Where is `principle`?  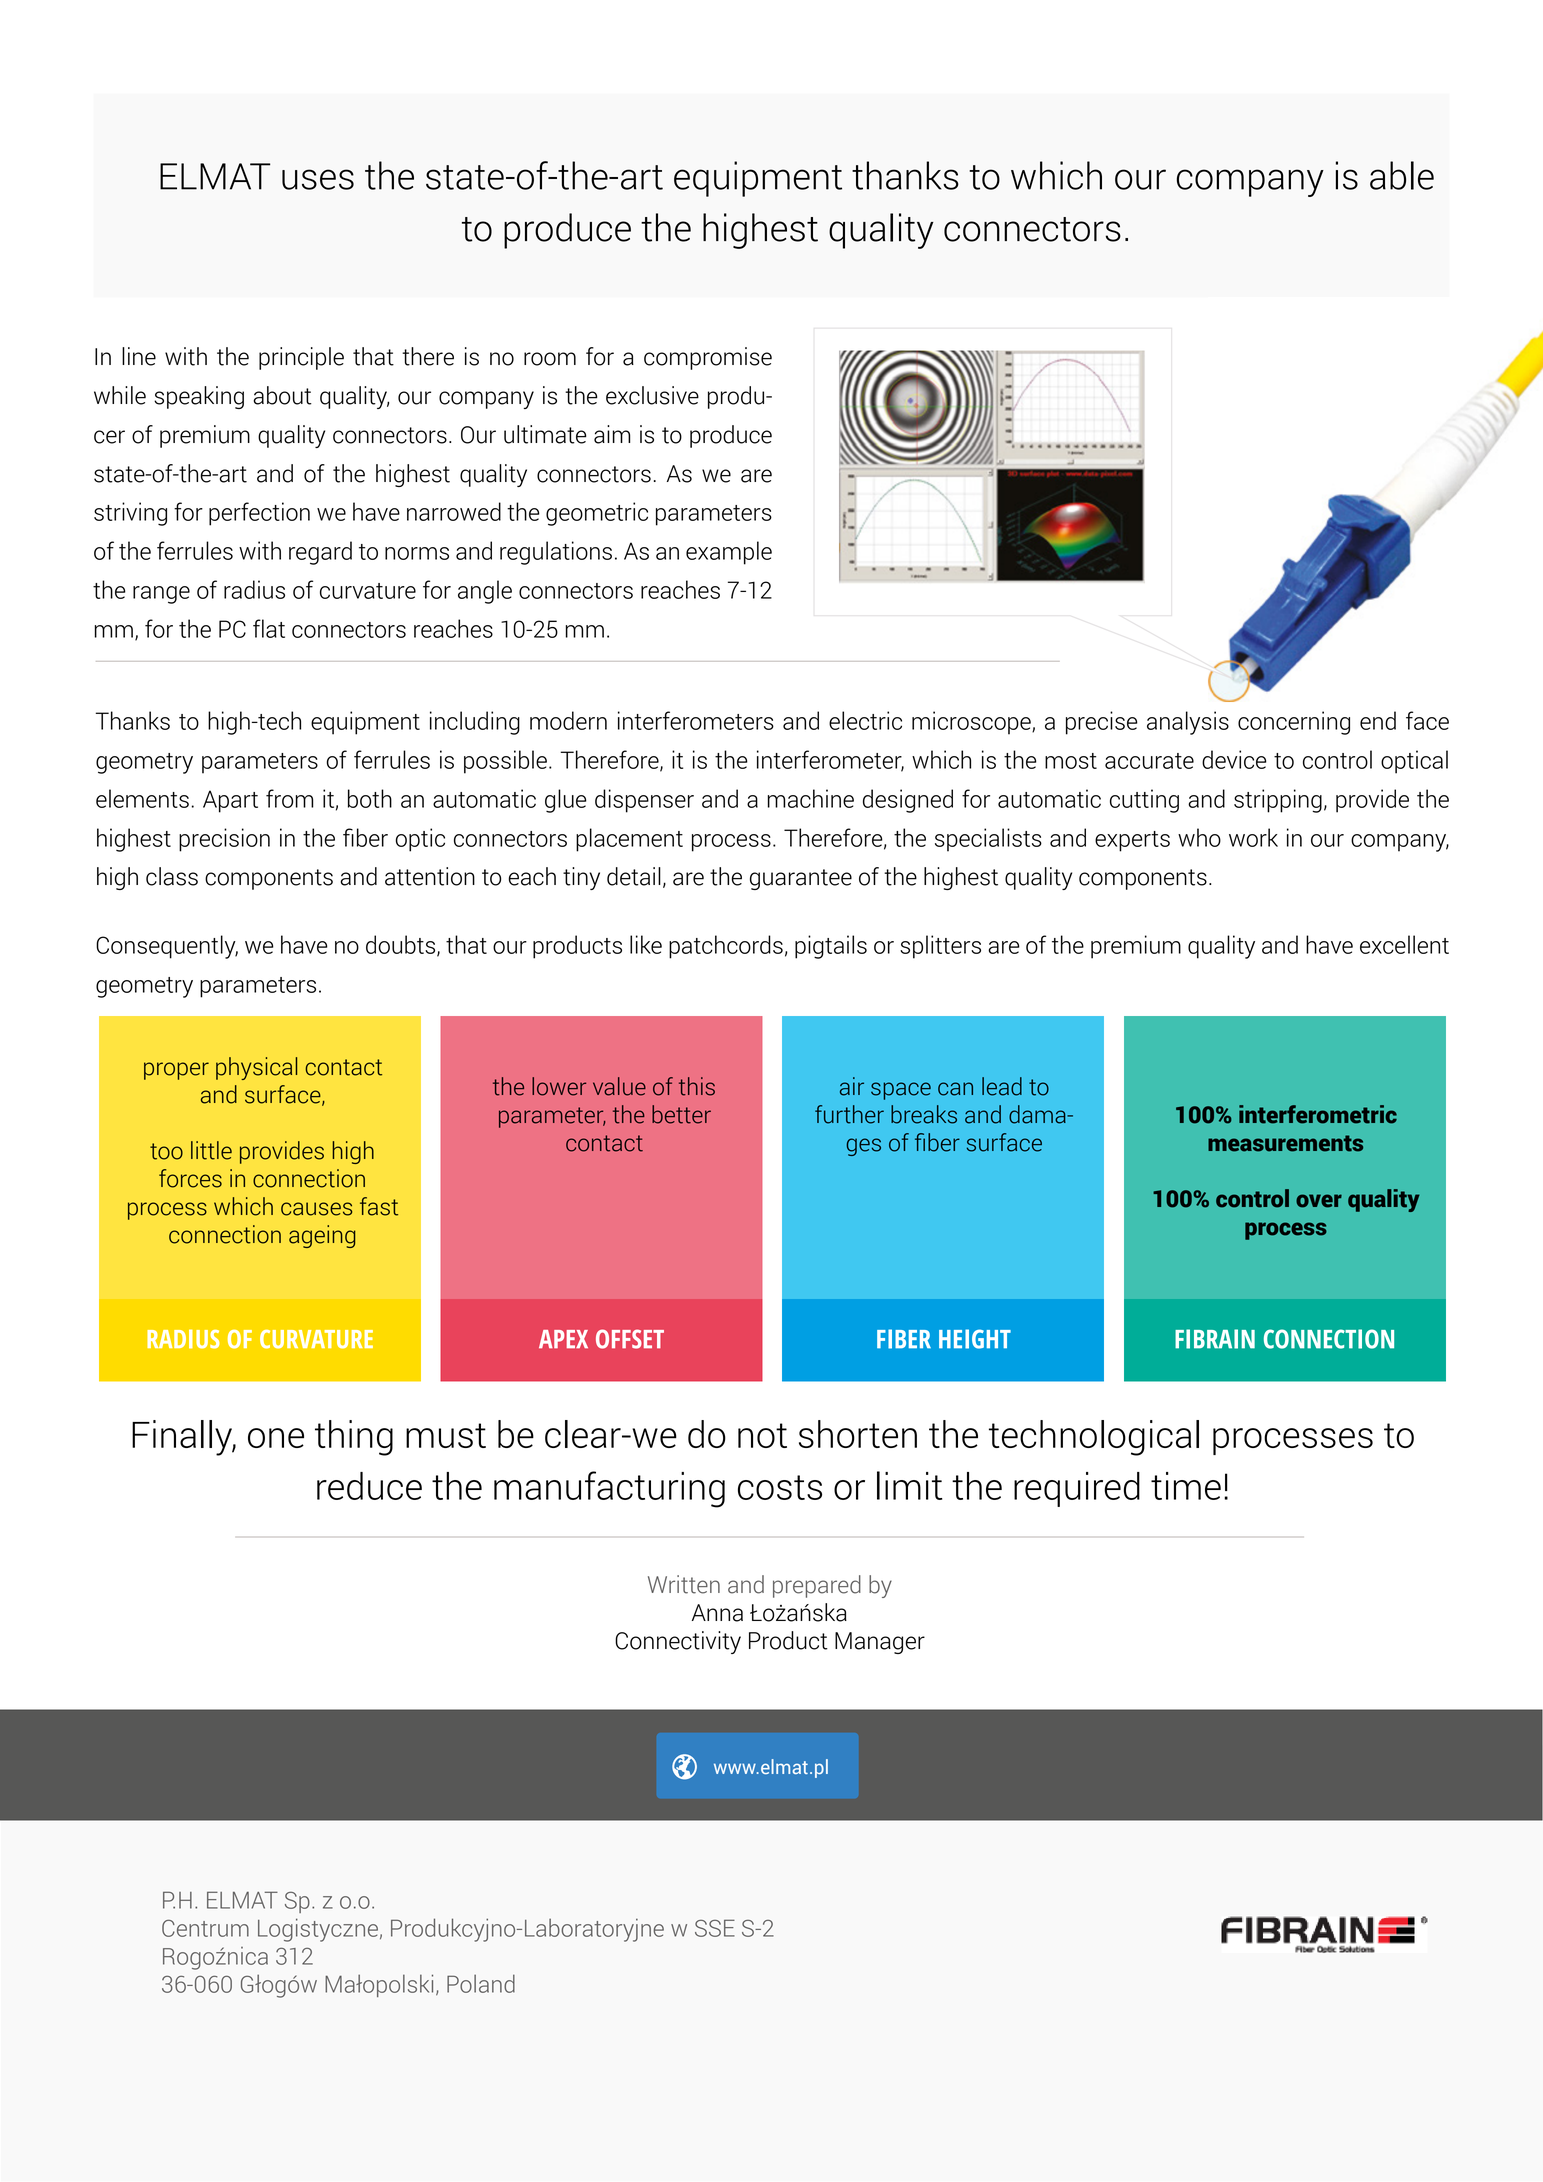 principle is located at coordinates (301, 358).
